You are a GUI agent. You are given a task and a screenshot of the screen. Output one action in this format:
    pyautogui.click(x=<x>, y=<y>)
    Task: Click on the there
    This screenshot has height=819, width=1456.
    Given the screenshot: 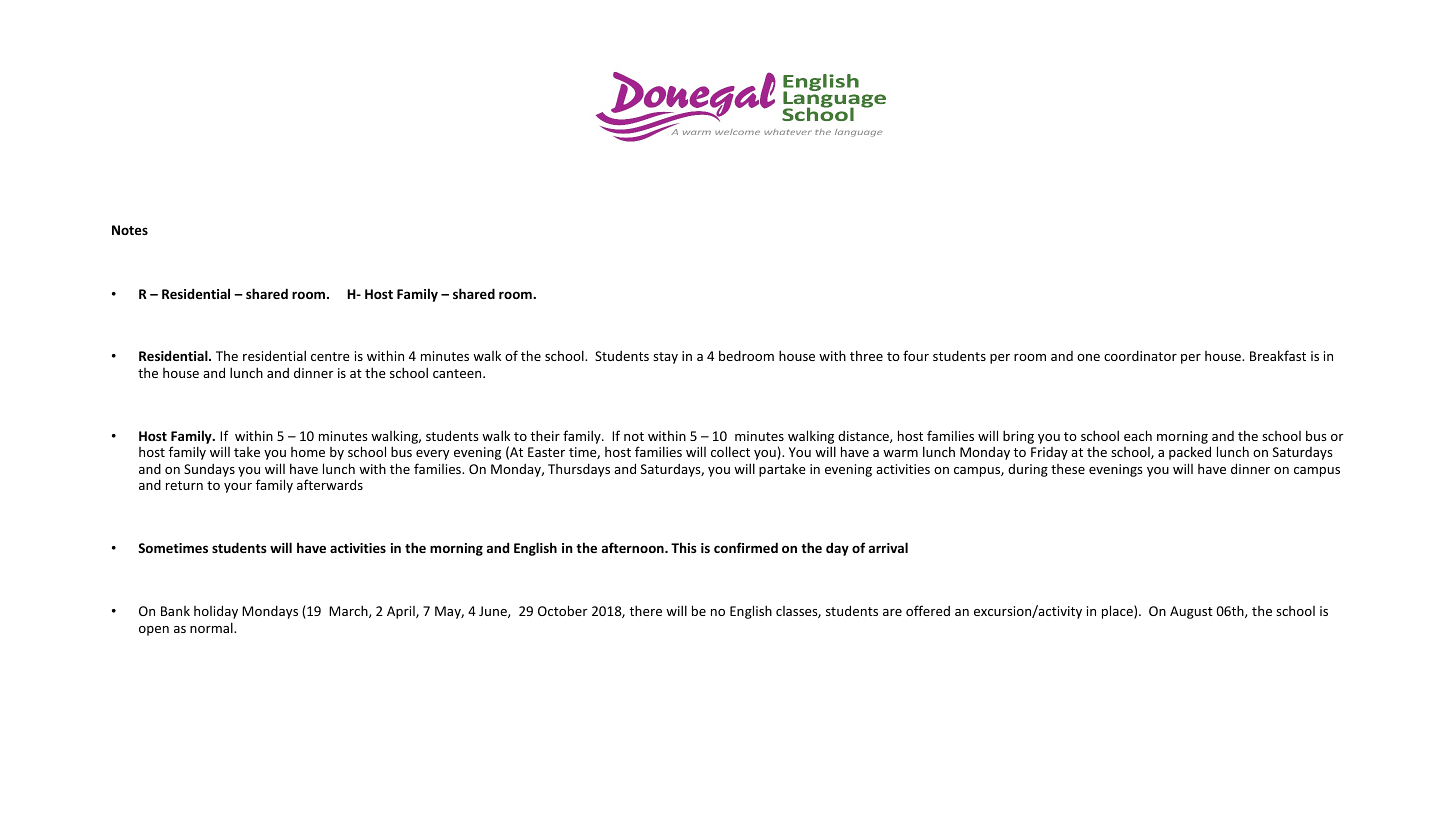 What is the action you would take?
    pyautogui.click(x=645, y=610)
